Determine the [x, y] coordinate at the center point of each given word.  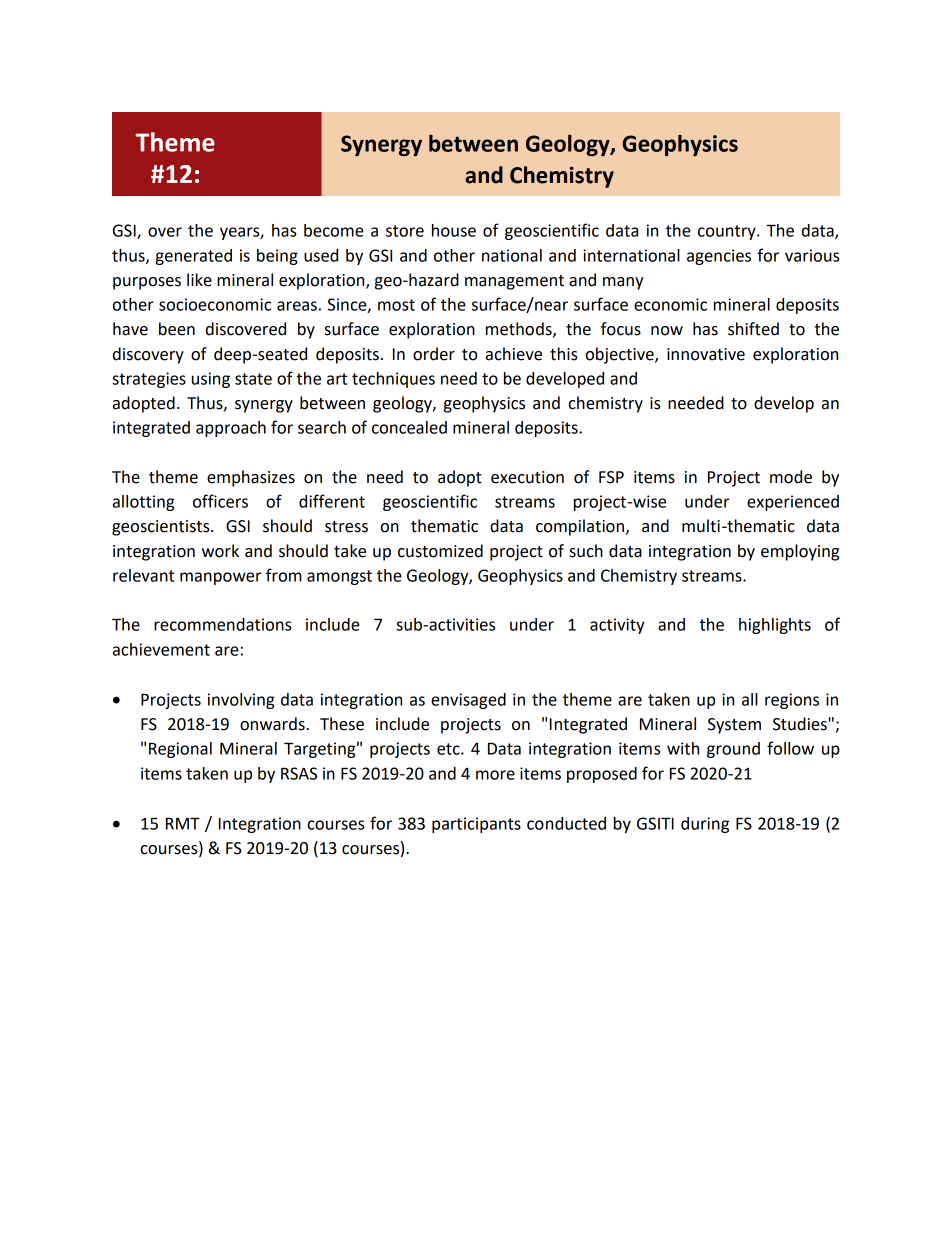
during [705, 825]
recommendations [222, 624]
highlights [775, 626]
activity [617, 626]
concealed [409, 427]
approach [231, 429]
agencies [719, 257]
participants [476, 825]
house [454, 230]
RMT [183, 823]
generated [194, 257]
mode [791, 477]
